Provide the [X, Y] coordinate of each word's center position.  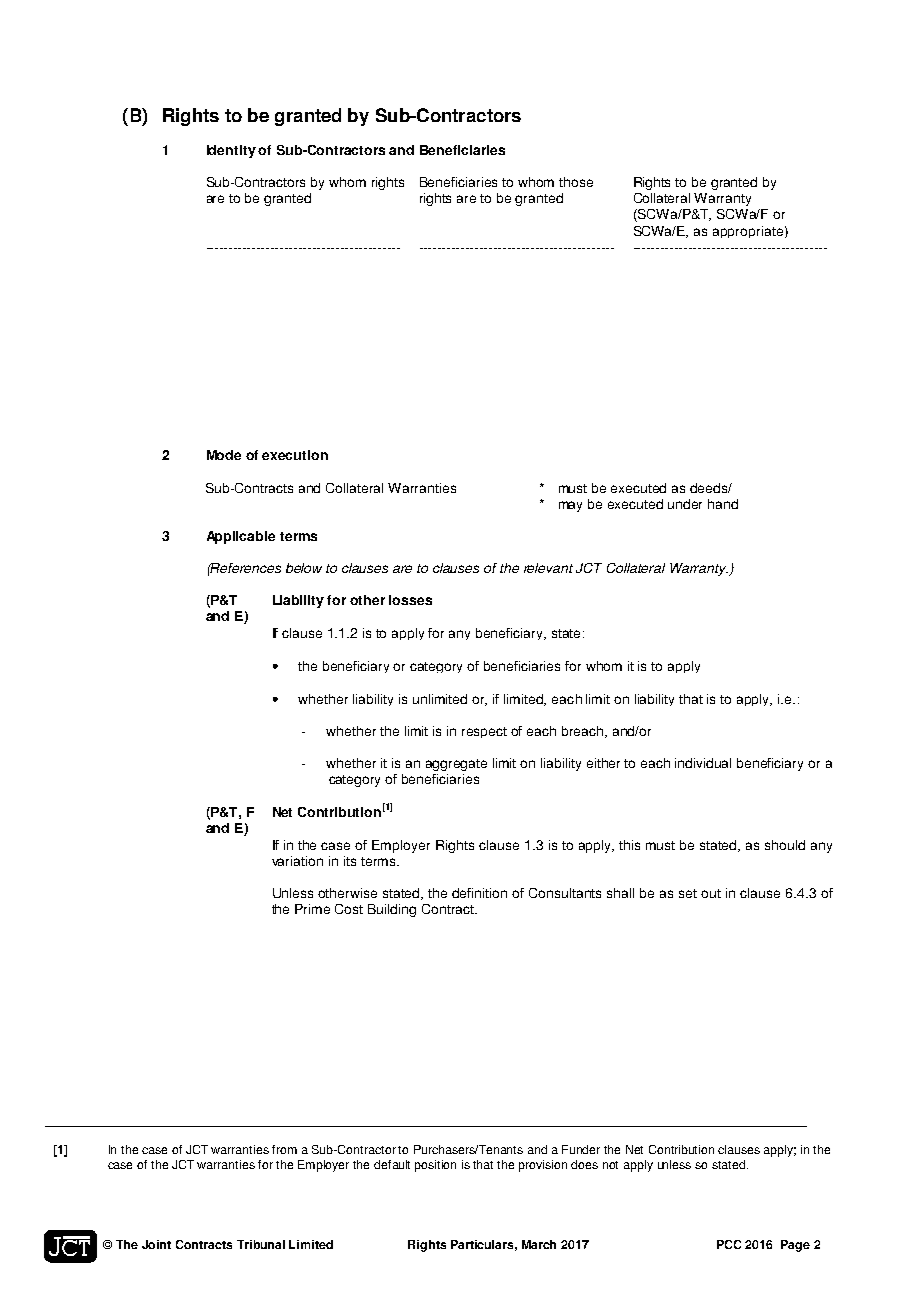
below [304, 568]
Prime [312, 909]
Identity [231, 151]
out [711, 893]
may [570, 506]
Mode [224, 455]
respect [484, 732]
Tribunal [261, 1244]
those [576, 182]
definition [479, 893]
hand [723, 504]
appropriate [748, 232]
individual [703, 763]
